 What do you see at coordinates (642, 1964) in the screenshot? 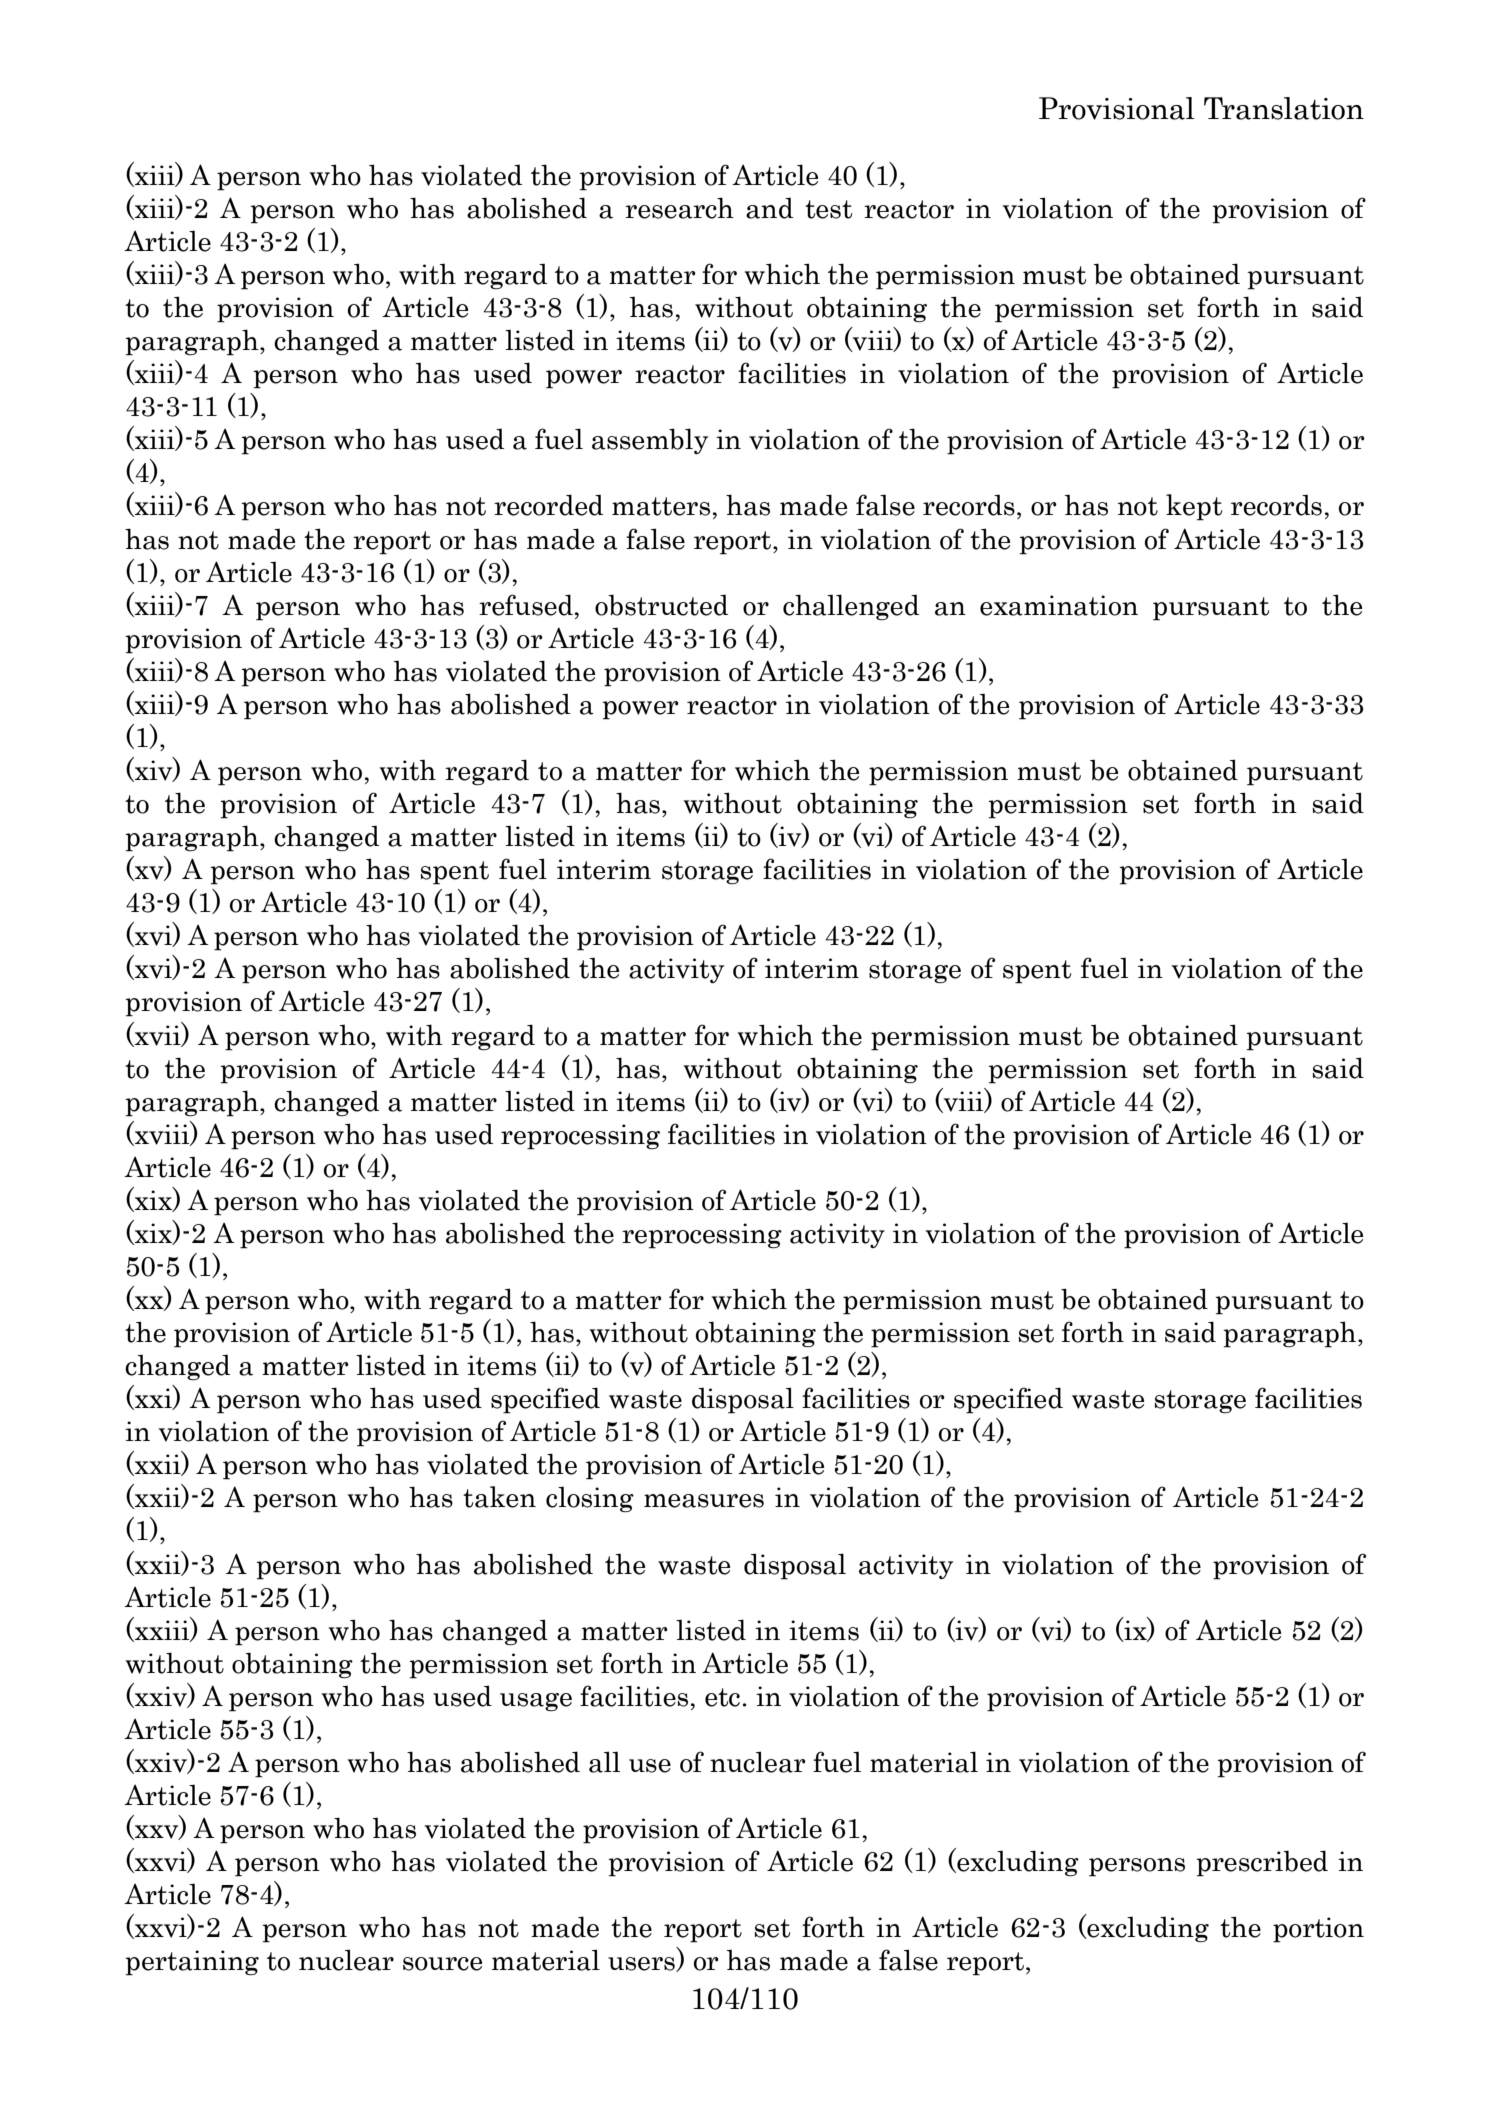
I see `users` at bounding box center [642, 1964].
